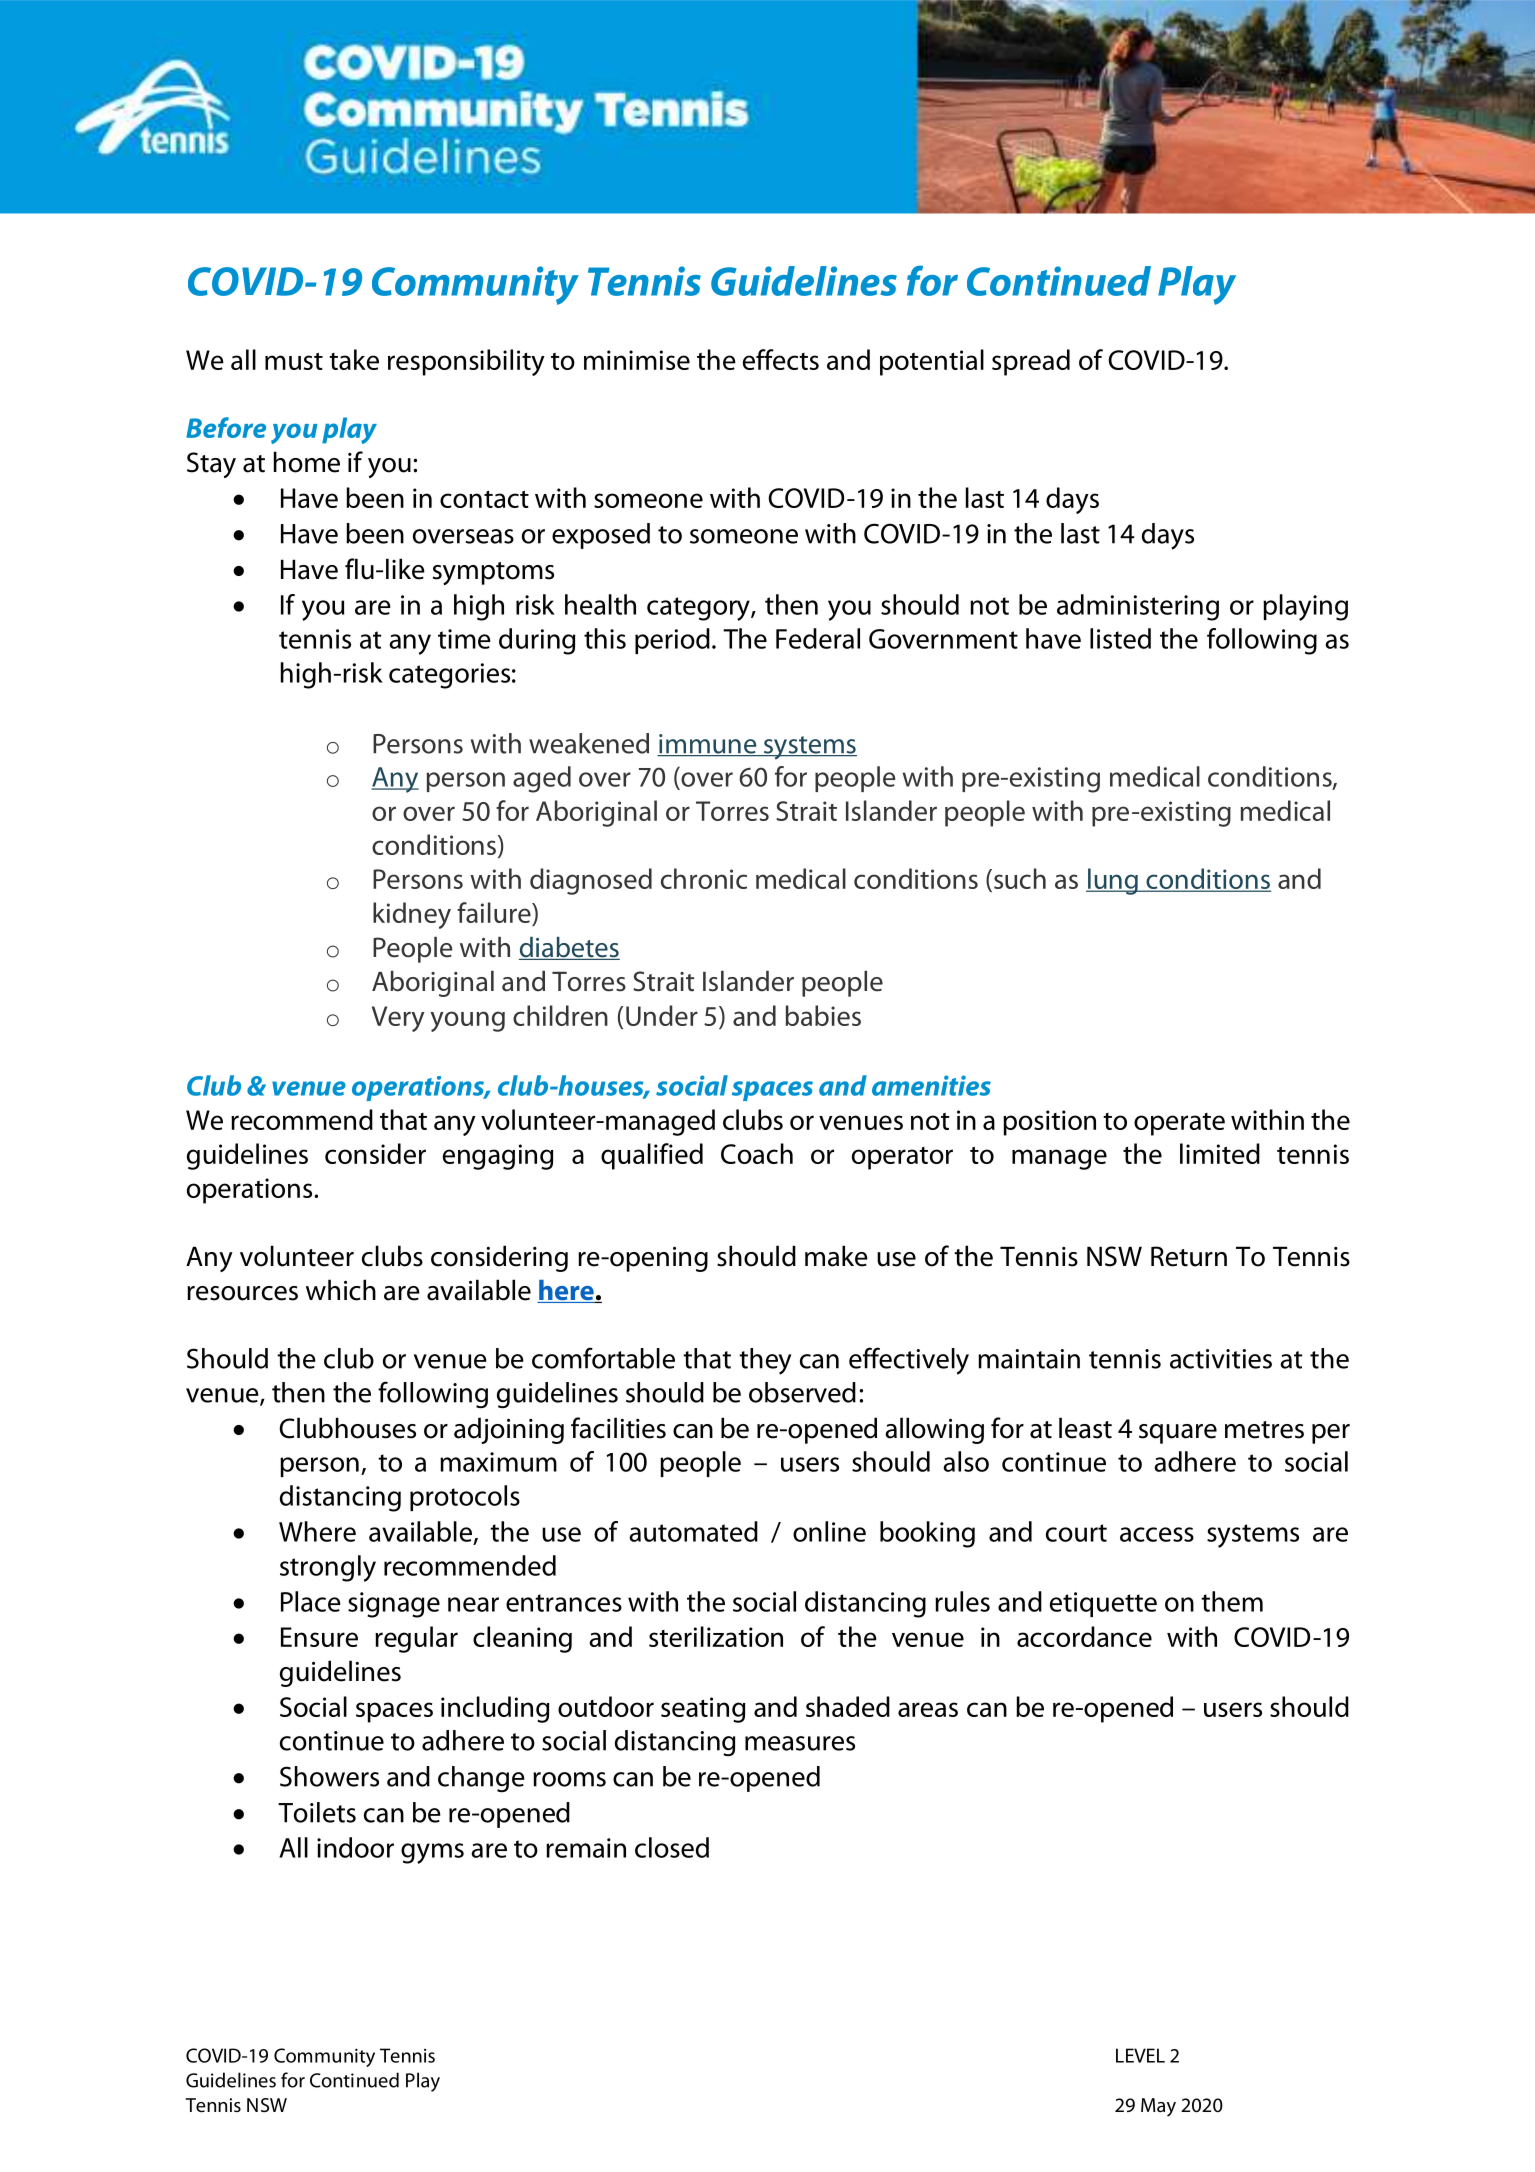 The width and height of the screenshot is (1535, 2172). Describe the element at coordinates (1031, 362) in the screenshot. I see `spread` at that location.
